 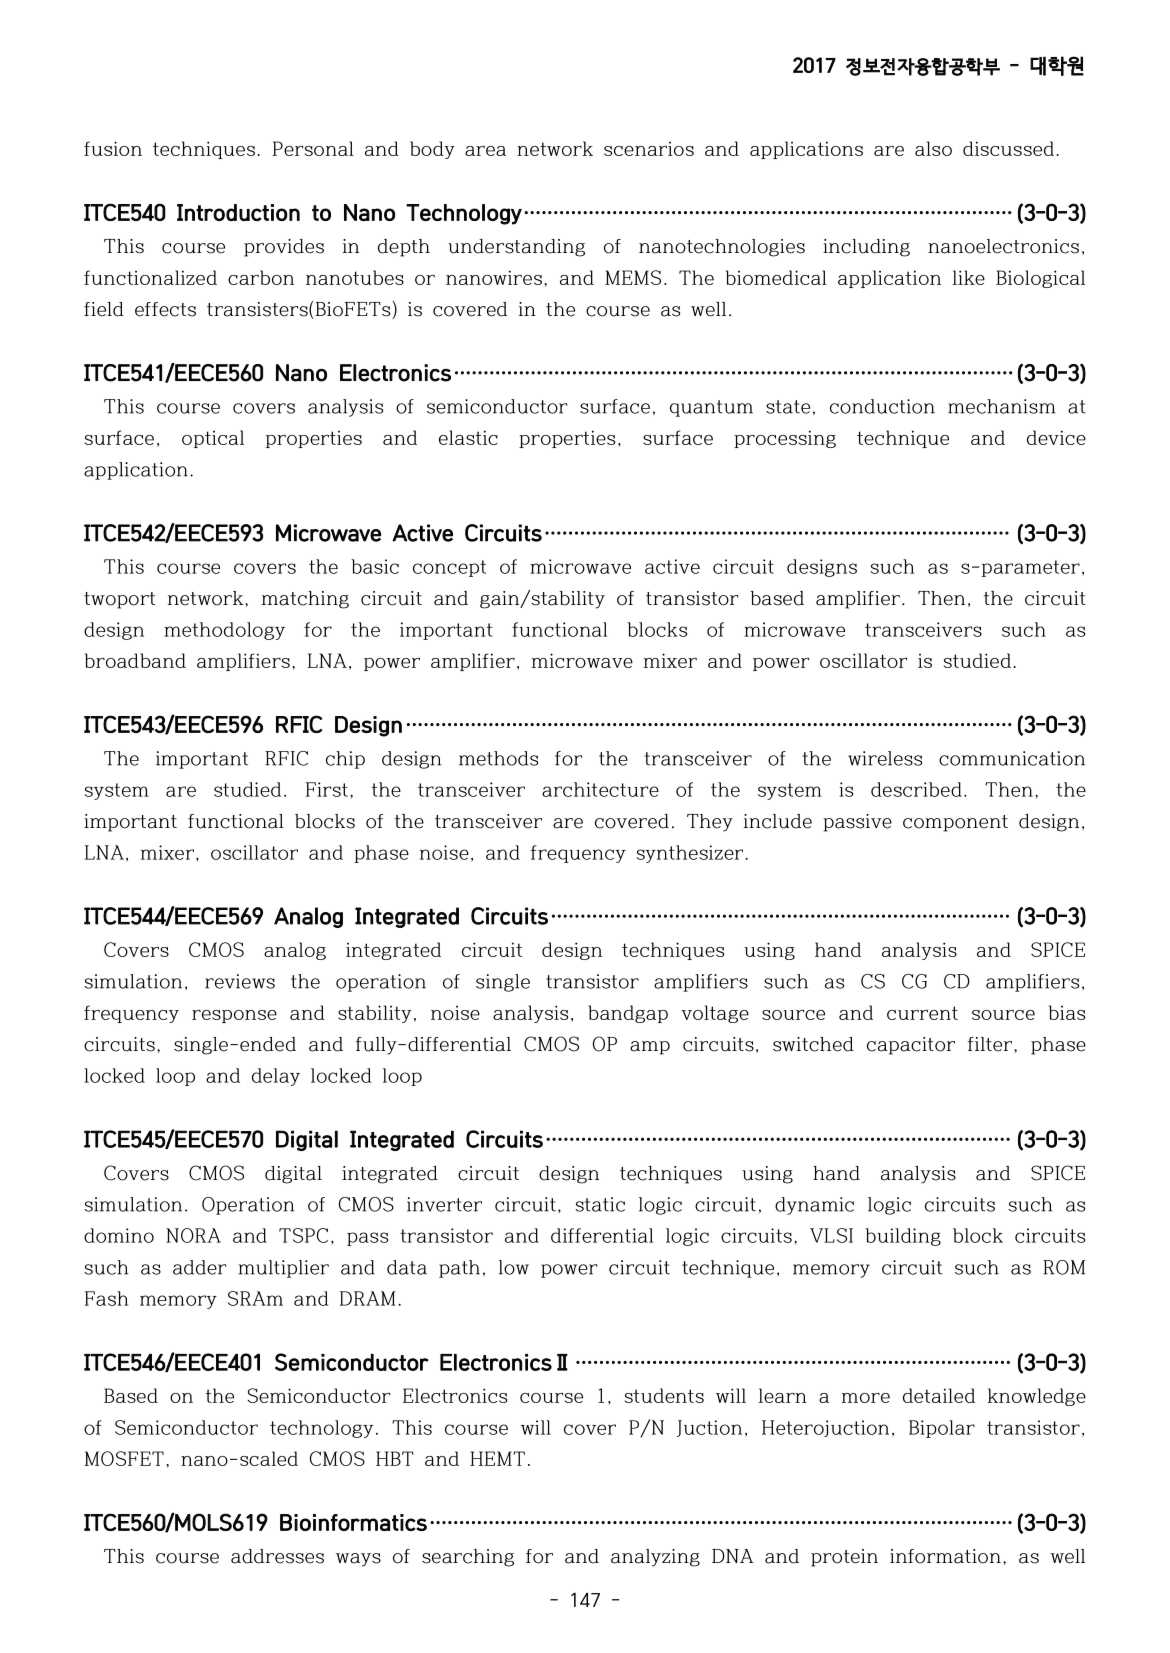 What do you see at coordinates (327, 789) in the image?
I see `First` at bounding box center [327, 789].
